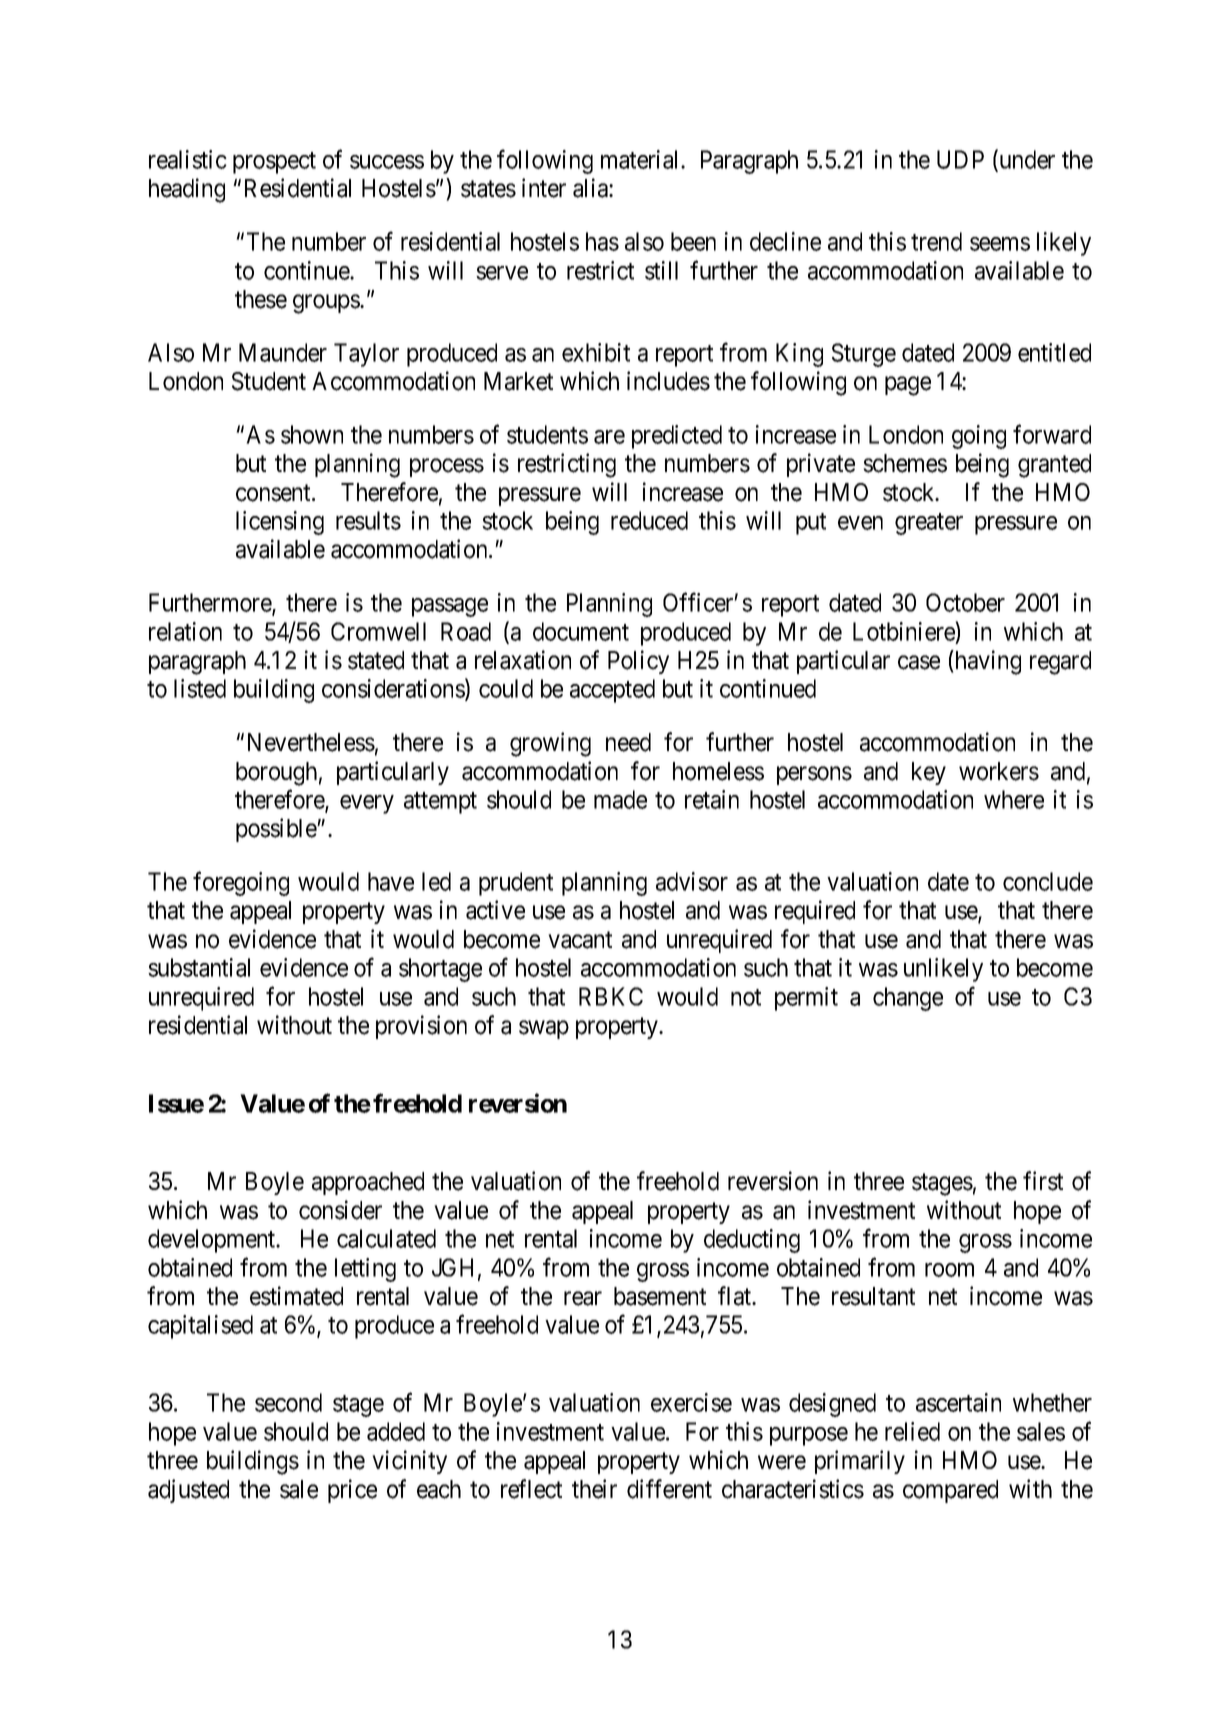 The width and height of the screenshot is (1222, 1729). Describe the element at coordinates (912, 1431) in the screenshot. I see `relied` at that location.
